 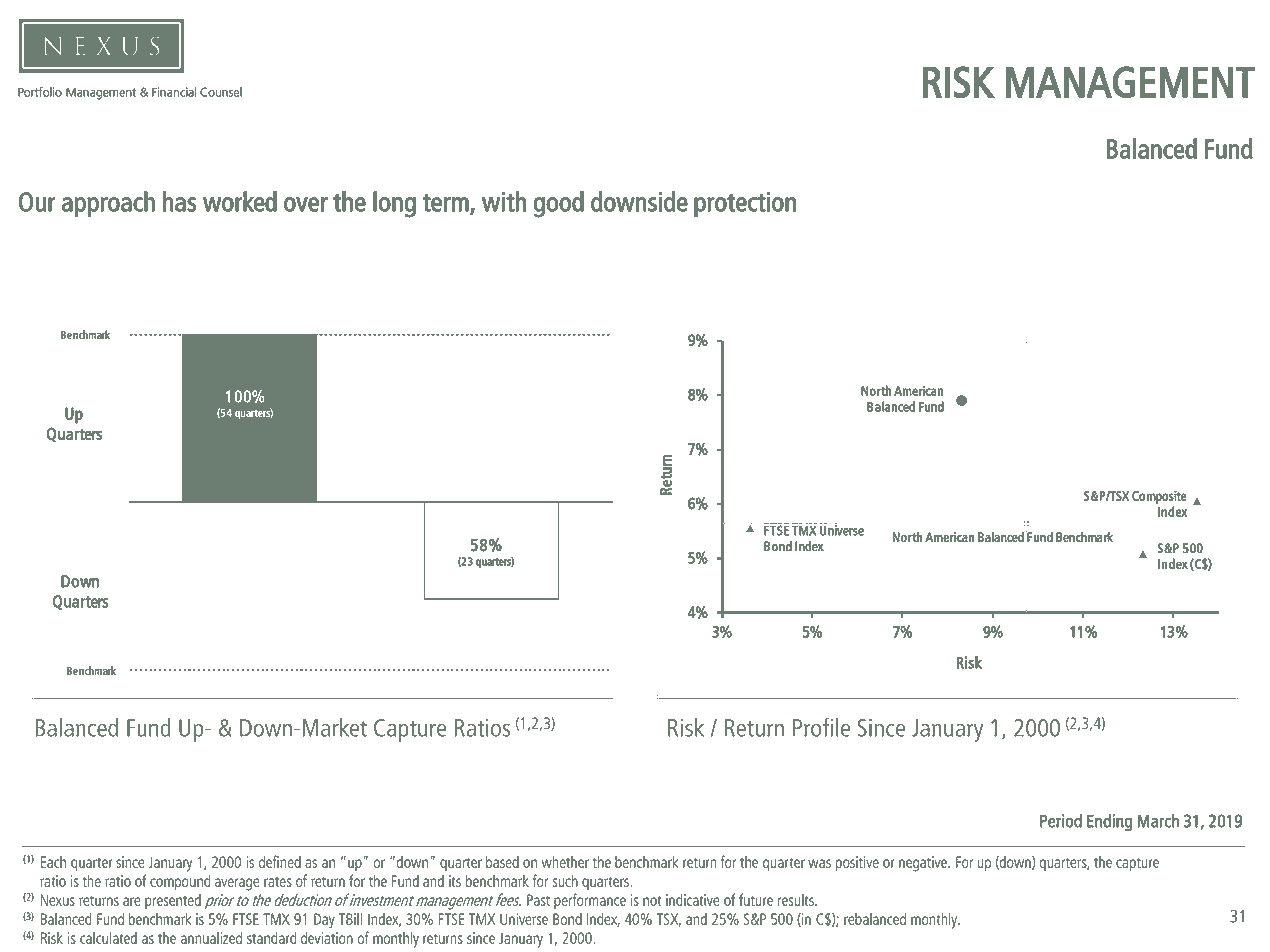 What do you see at coordinates (558, 204) in the page?
I see `good` at bounding box center [558, 204].
